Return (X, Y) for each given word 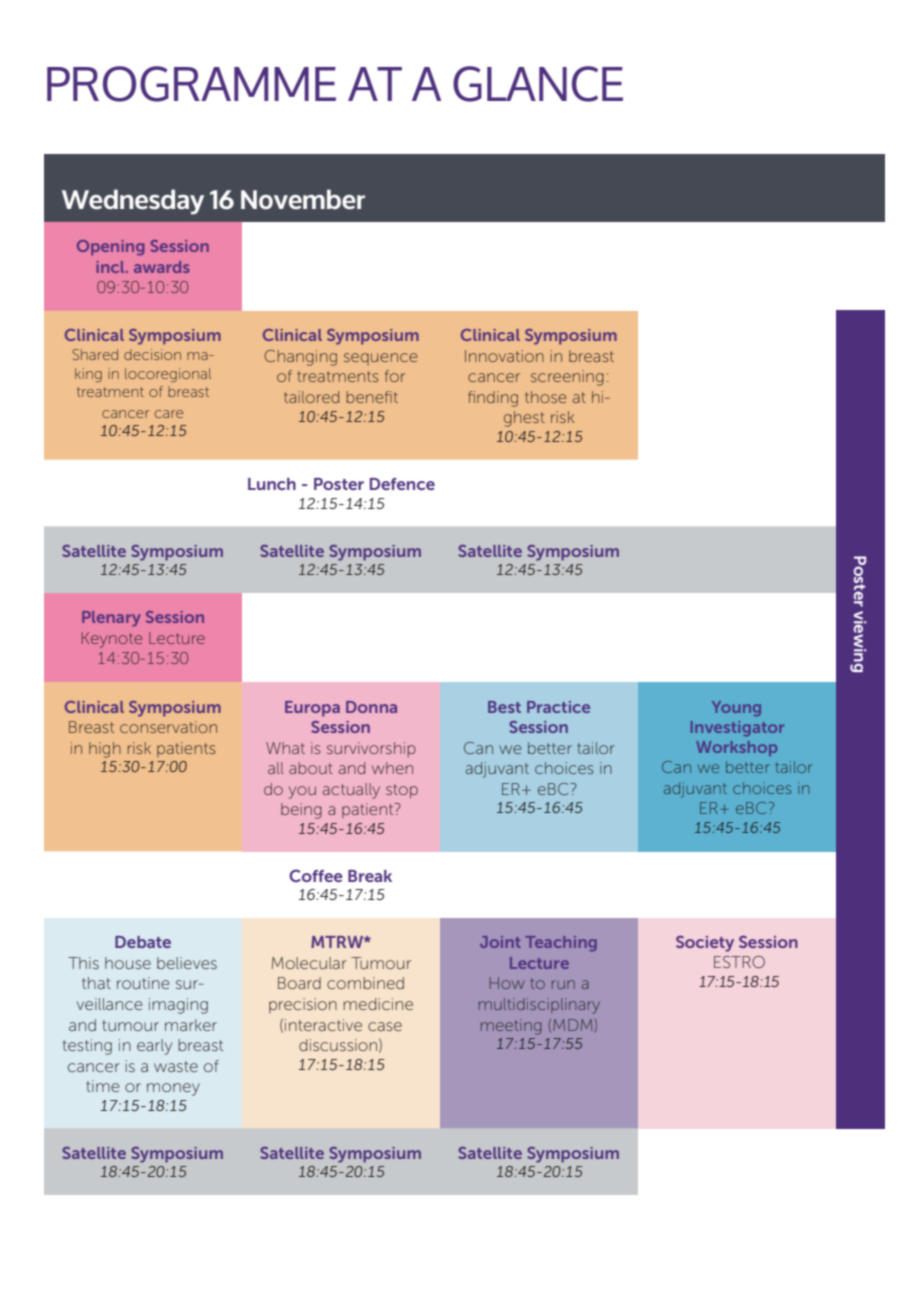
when (392, 768)
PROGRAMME (191, 84)
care (169, 414)
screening (567, 378)
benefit (372, 397)
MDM (572, 1025)
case (385, 1026)
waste (176, 1066)
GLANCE (538, 84)
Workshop (736, 748)
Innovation (504, 356)
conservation (168, 727)
